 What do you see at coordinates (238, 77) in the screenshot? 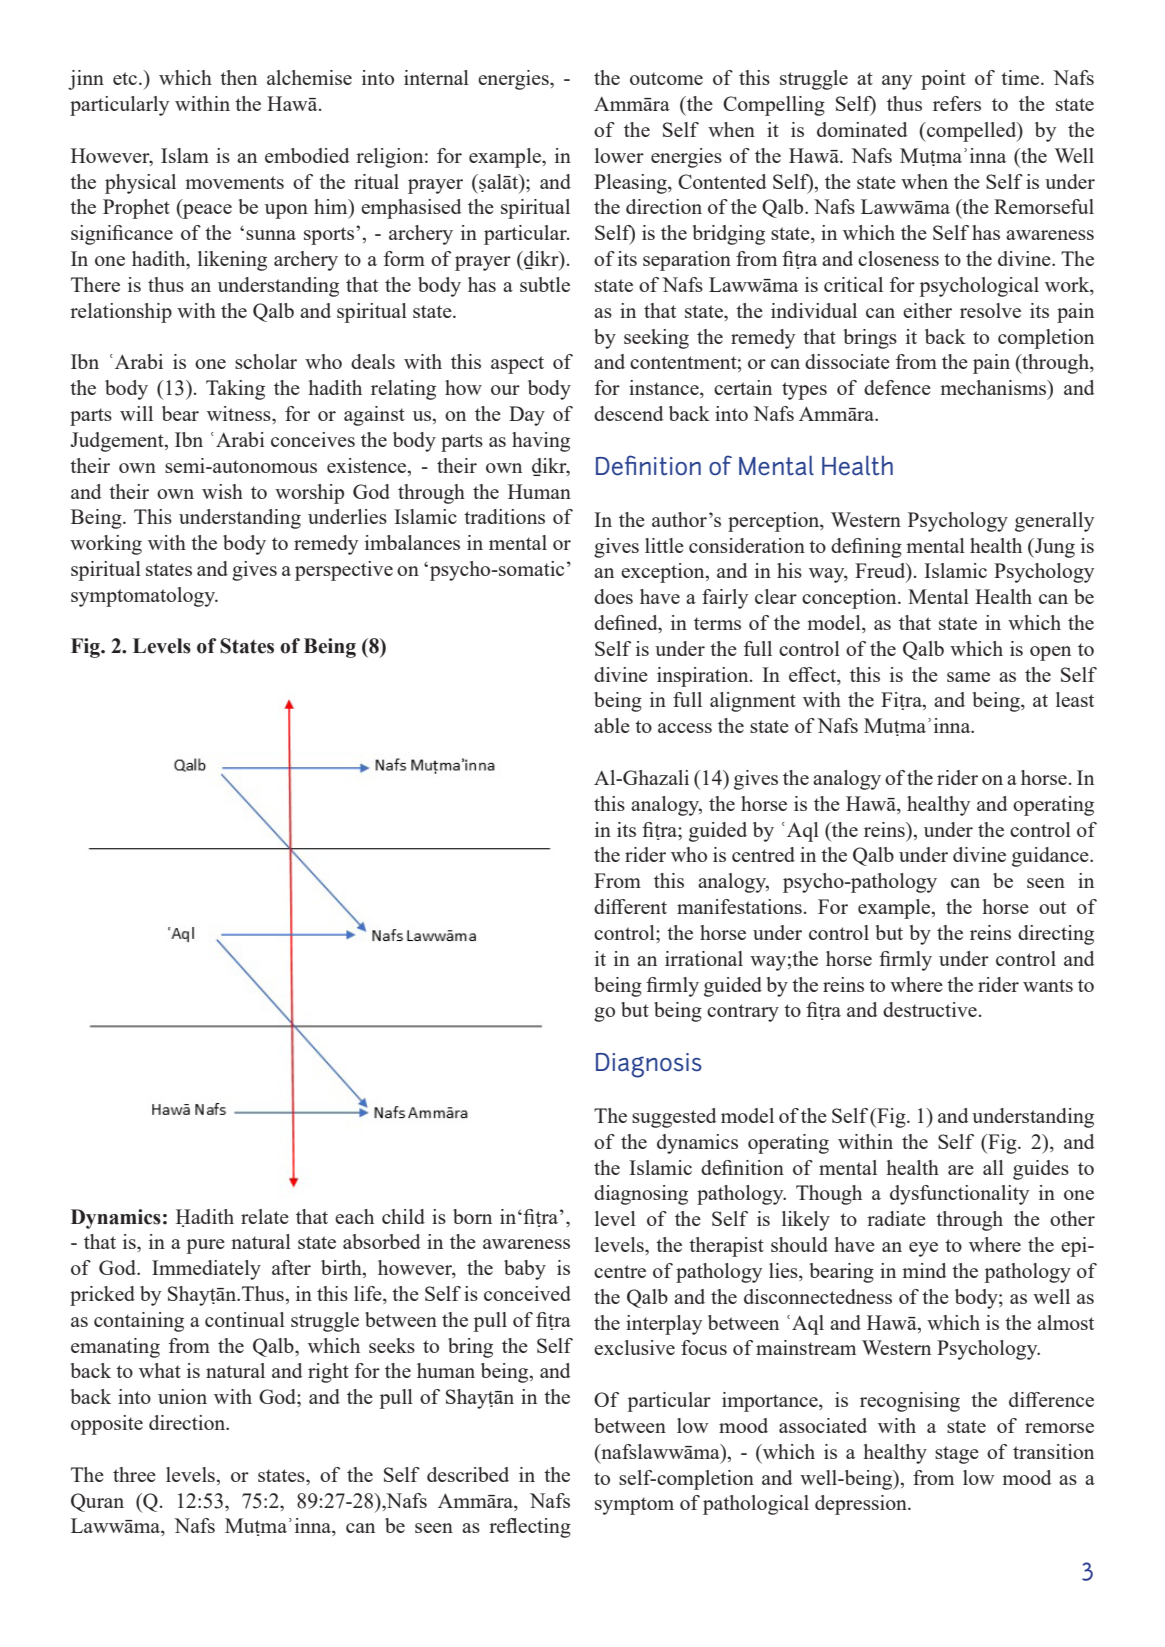
I see `then` at bounding box center [238, 77].
